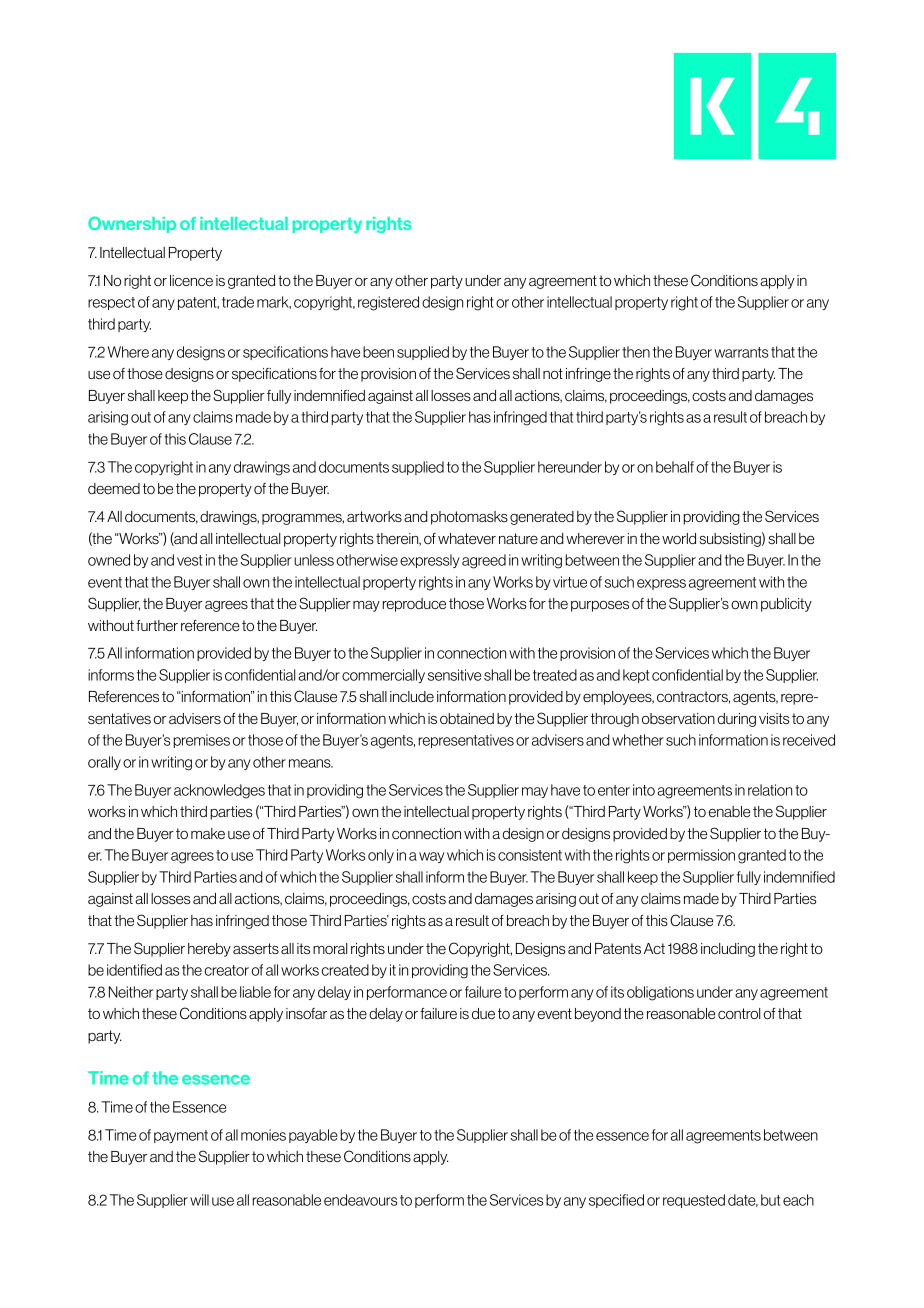 The width and height of the screenshot is (924, 1308). I want to click on registered, so click(388, 303).
